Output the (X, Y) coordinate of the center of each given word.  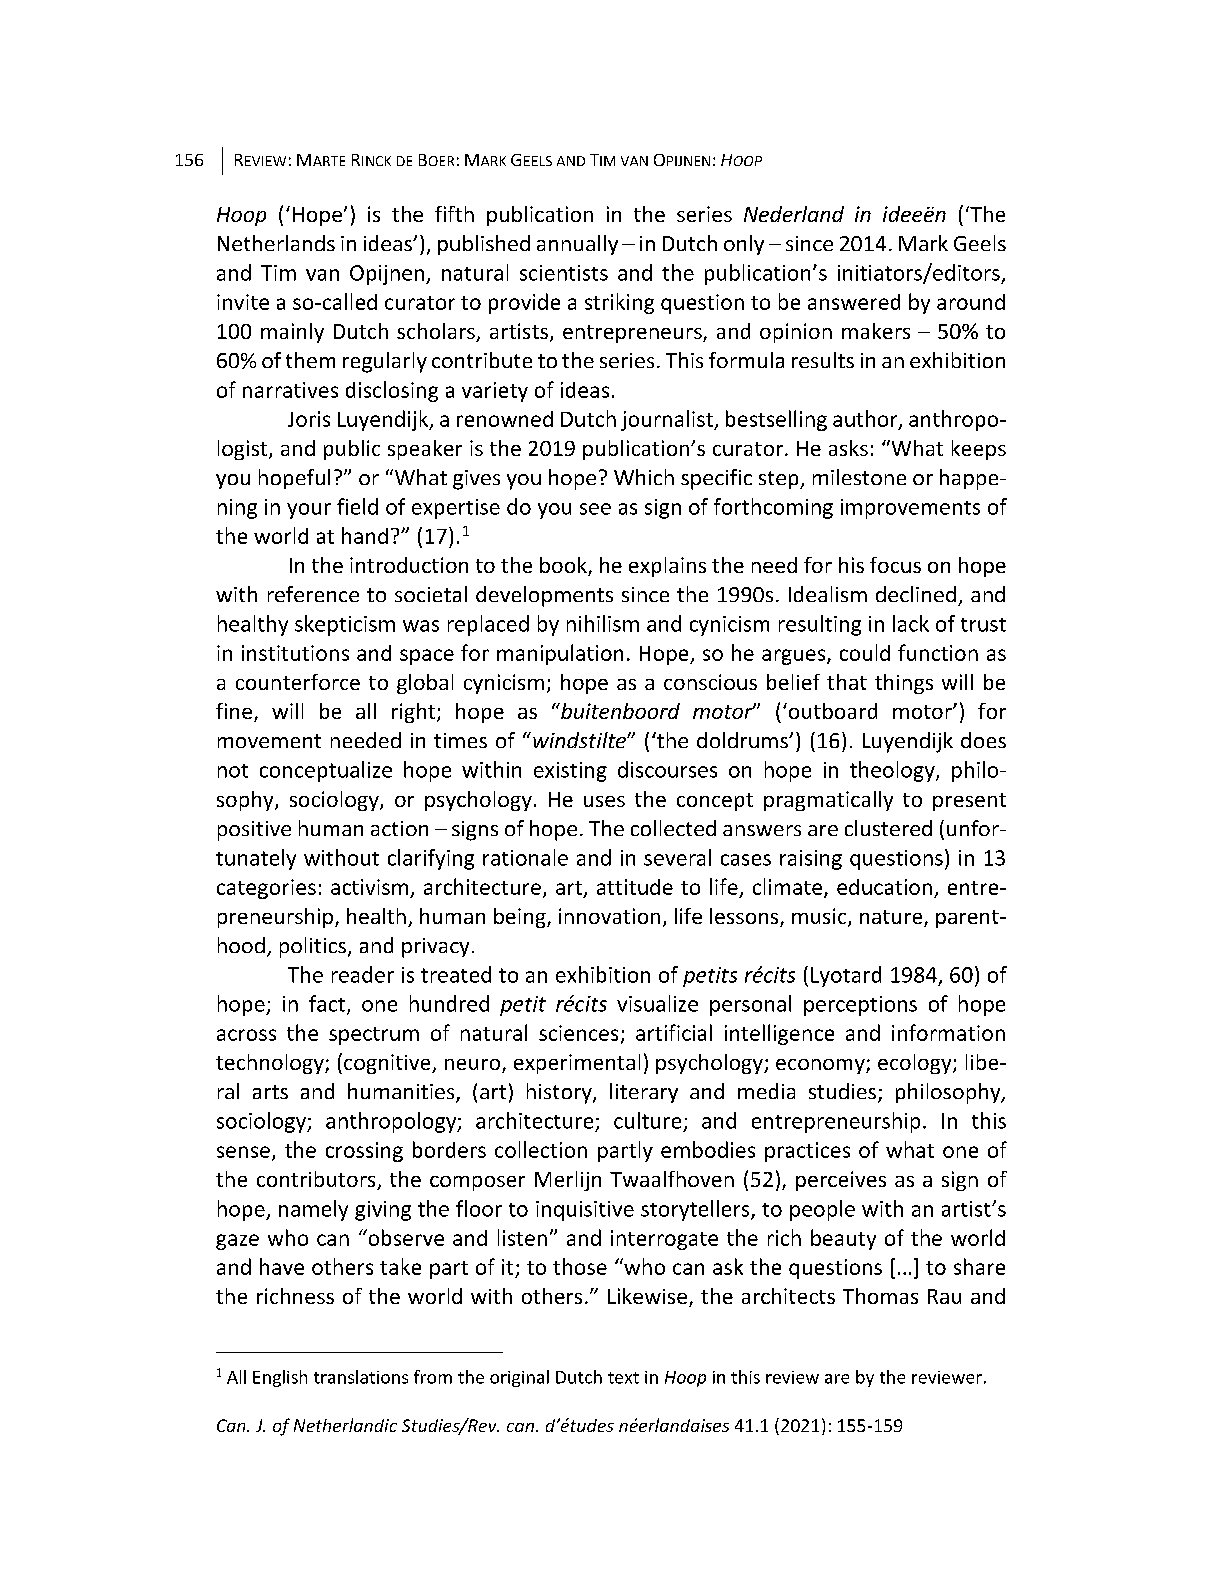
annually (577, 245)
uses (604, 801)
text (623, 1378)
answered (854, 302)
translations (361, 1377)
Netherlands (276, 243)
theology (893, 771)
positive (254, 831)
